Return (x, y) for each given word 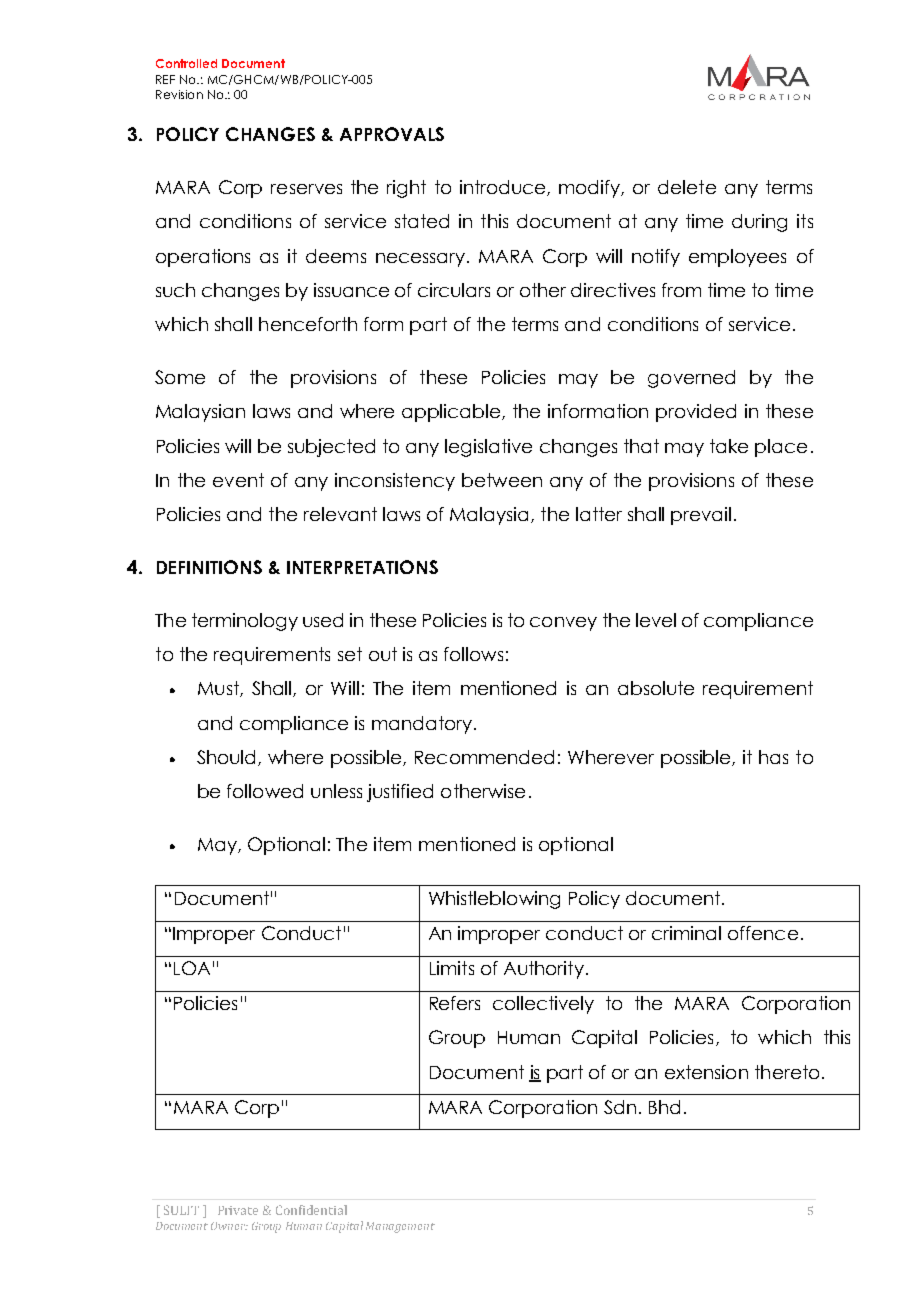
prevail (701, 516)
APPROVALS (392, 134)
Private (238, 1210)
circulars (454, 290)
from (681, 290)
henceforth (308, 324)
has (773, 757)
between (502, 480)
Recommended (484, 757)
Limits (452, 968)
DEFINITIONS (209, 567)
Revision (179, 94)
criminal (686, 933)
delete (687, 187)
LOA (192, 968)
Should (228, 758)
